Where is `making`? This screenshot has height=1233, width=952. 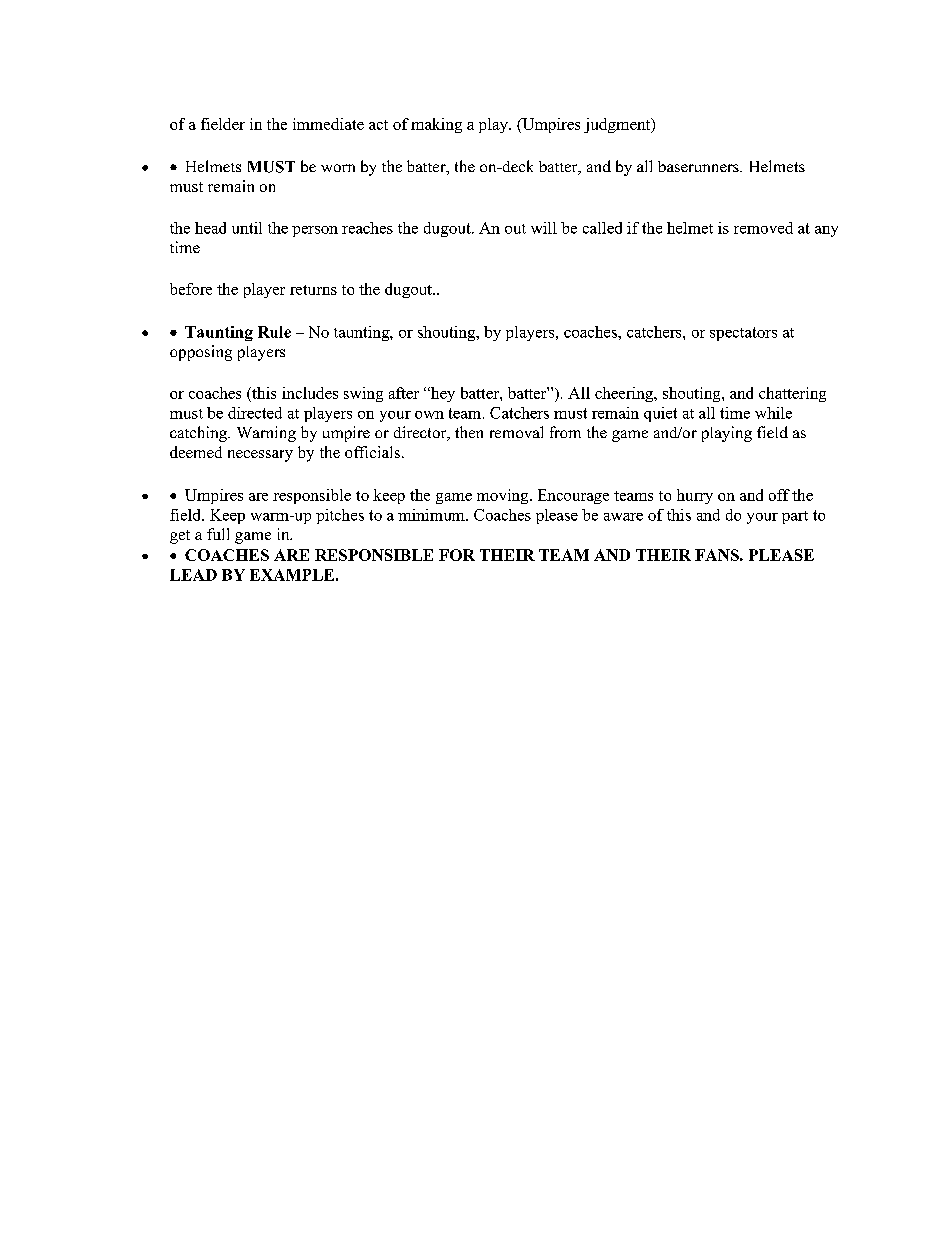
making is located at coordinates (436, 125).
